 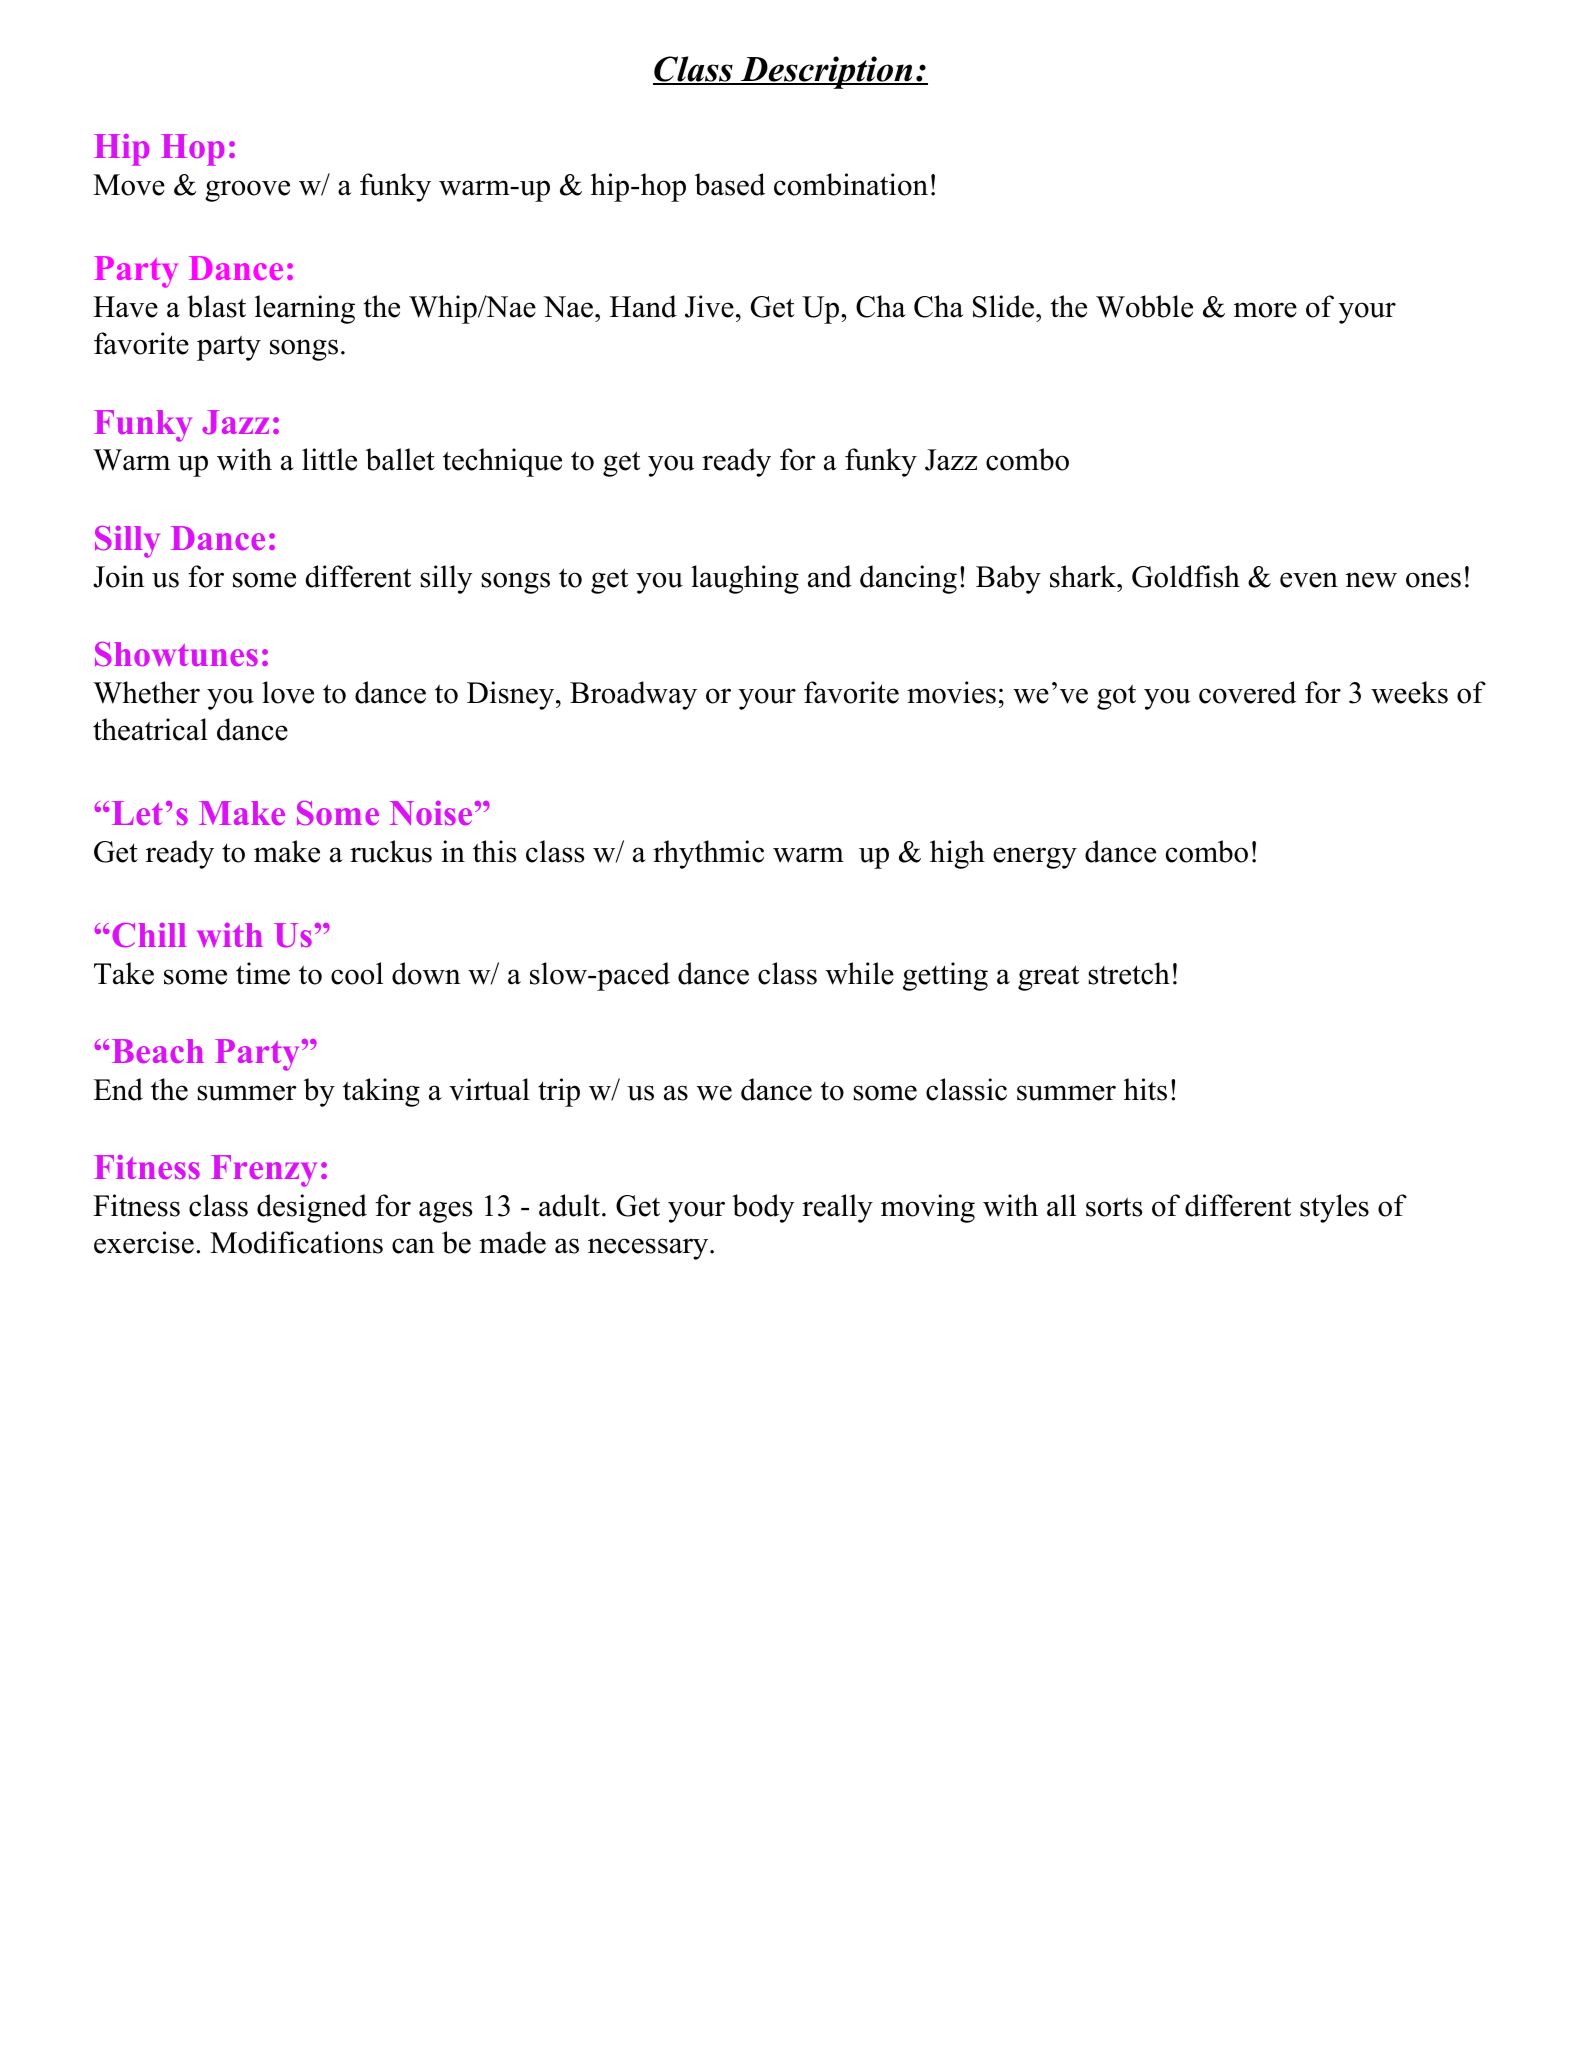 What do you see at coordinates (247, 191) in the page?
I see `groove` at bounding box center [247, 191].
